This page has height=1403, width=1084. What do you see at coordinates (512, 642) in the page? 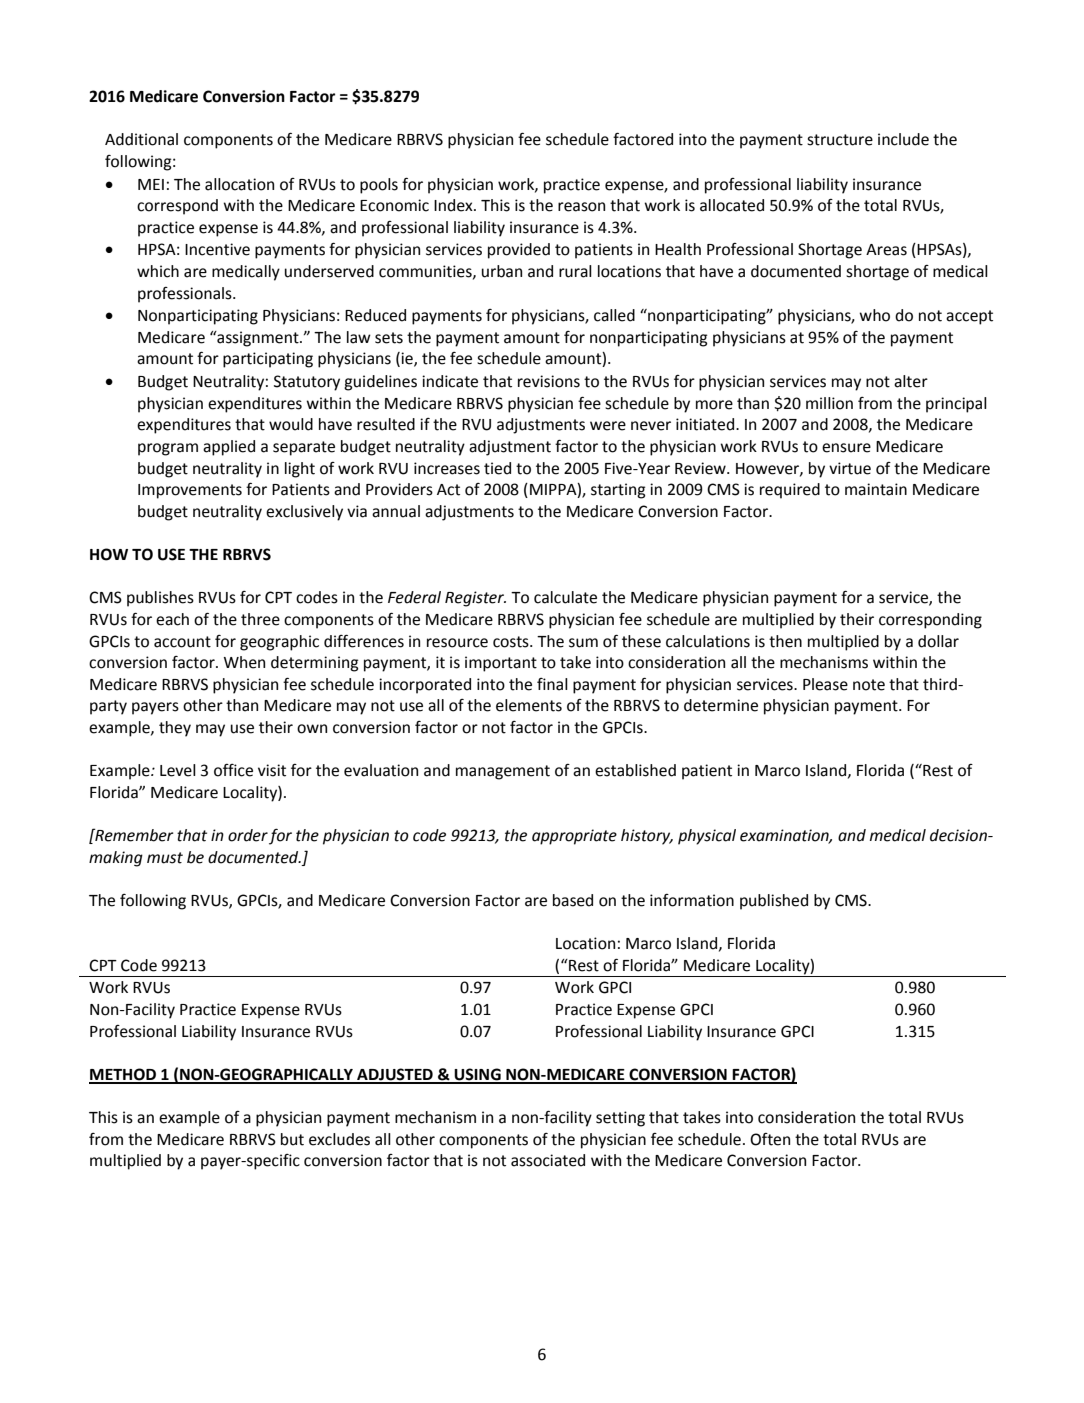
I see `costs` at bounding box center [512, 642].
